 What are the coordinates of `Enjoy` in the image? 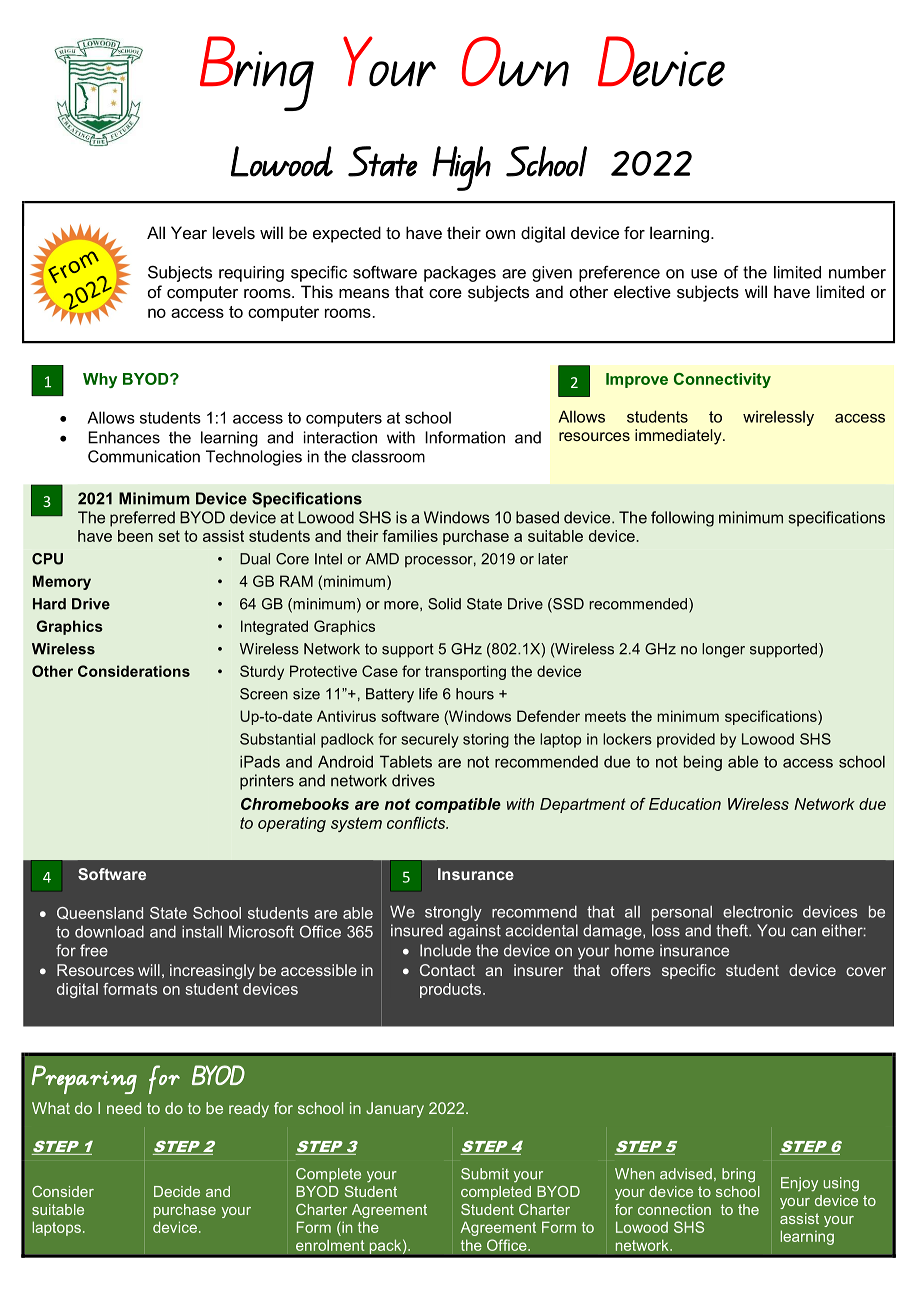 It's located at (799, 1184).
